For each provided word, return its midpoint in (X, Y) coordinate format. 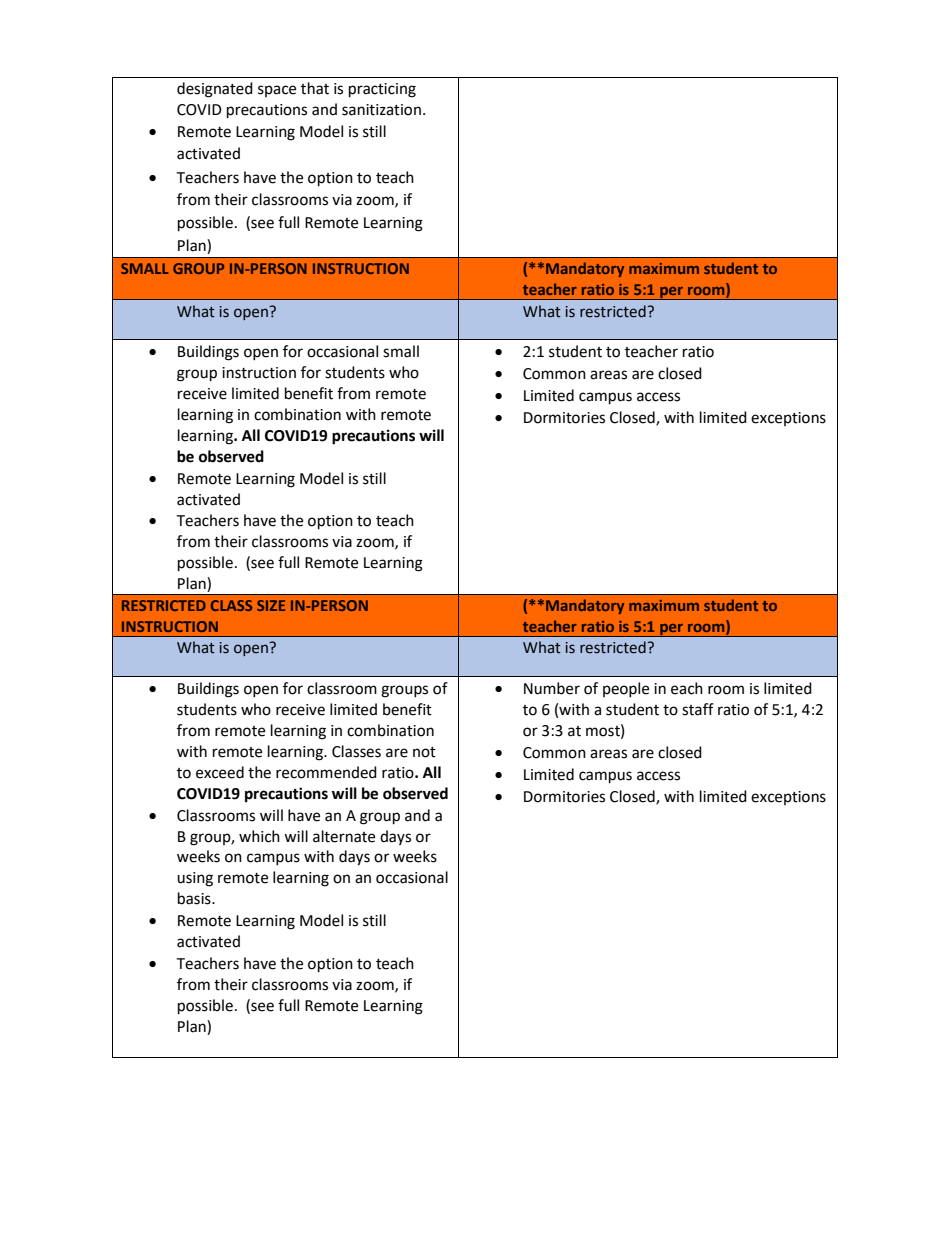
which (259, 836)
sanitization (381, 110)
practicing (382, 90)
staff (698, 709)
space (277, 91)
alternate (344, 836)
